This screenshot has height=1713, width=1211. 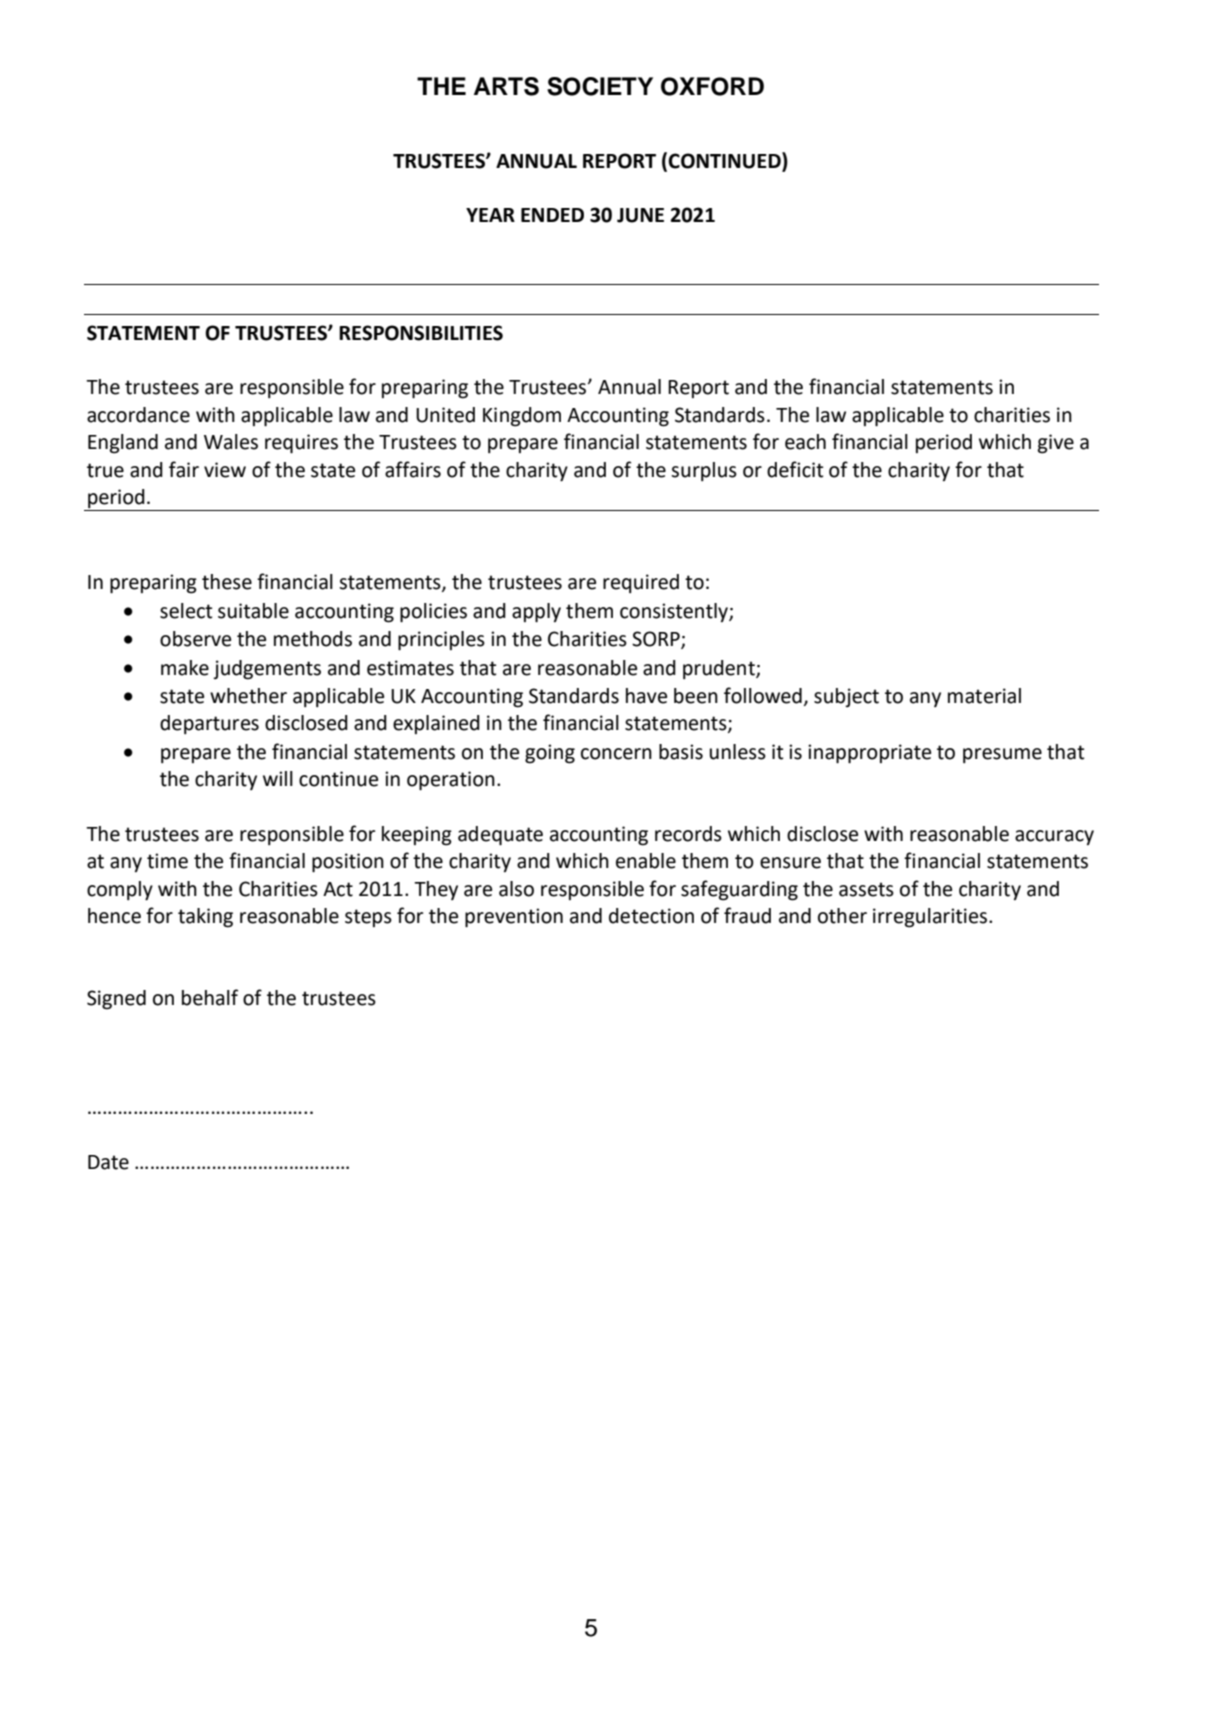 What do you see at coordinates (108, 1162) in the screenshot?
I see `Date` at bounding box center [108, 1162].
